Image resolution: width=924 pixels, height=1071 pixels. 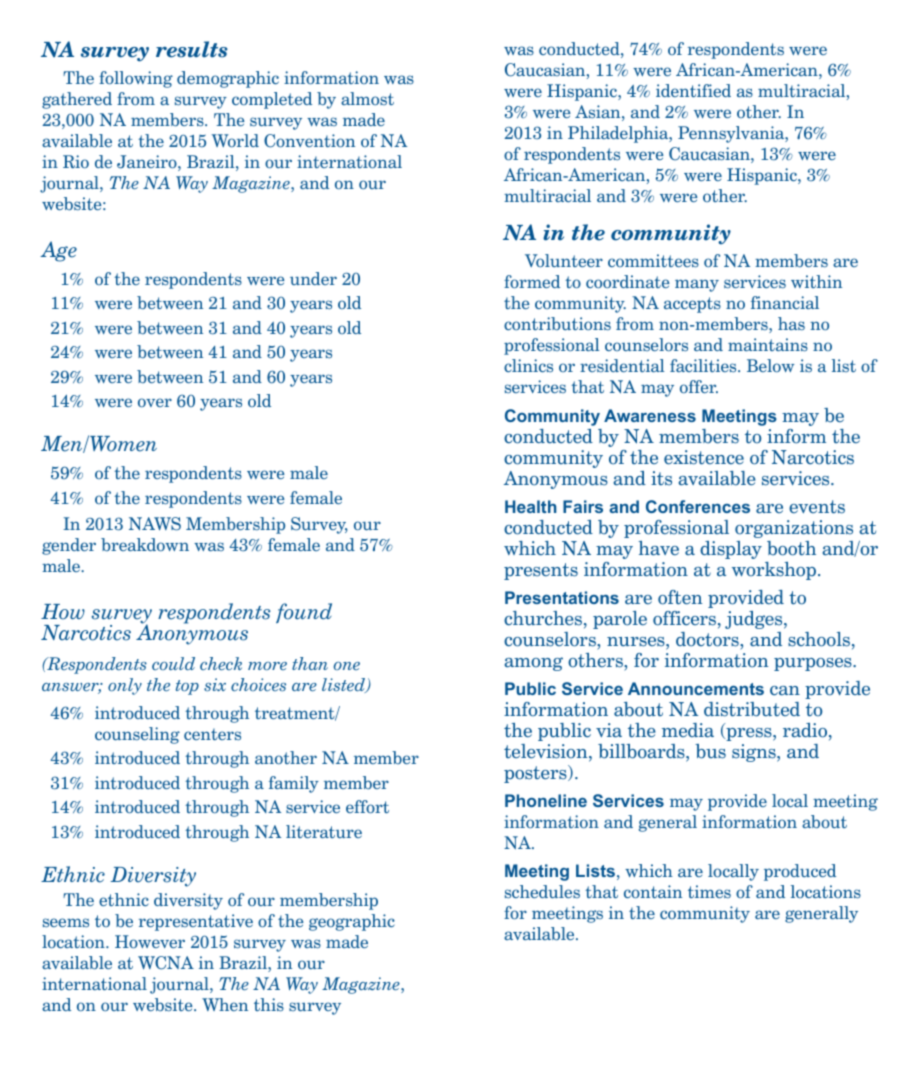 I want to click on almost, so click(x=367, y=98).
